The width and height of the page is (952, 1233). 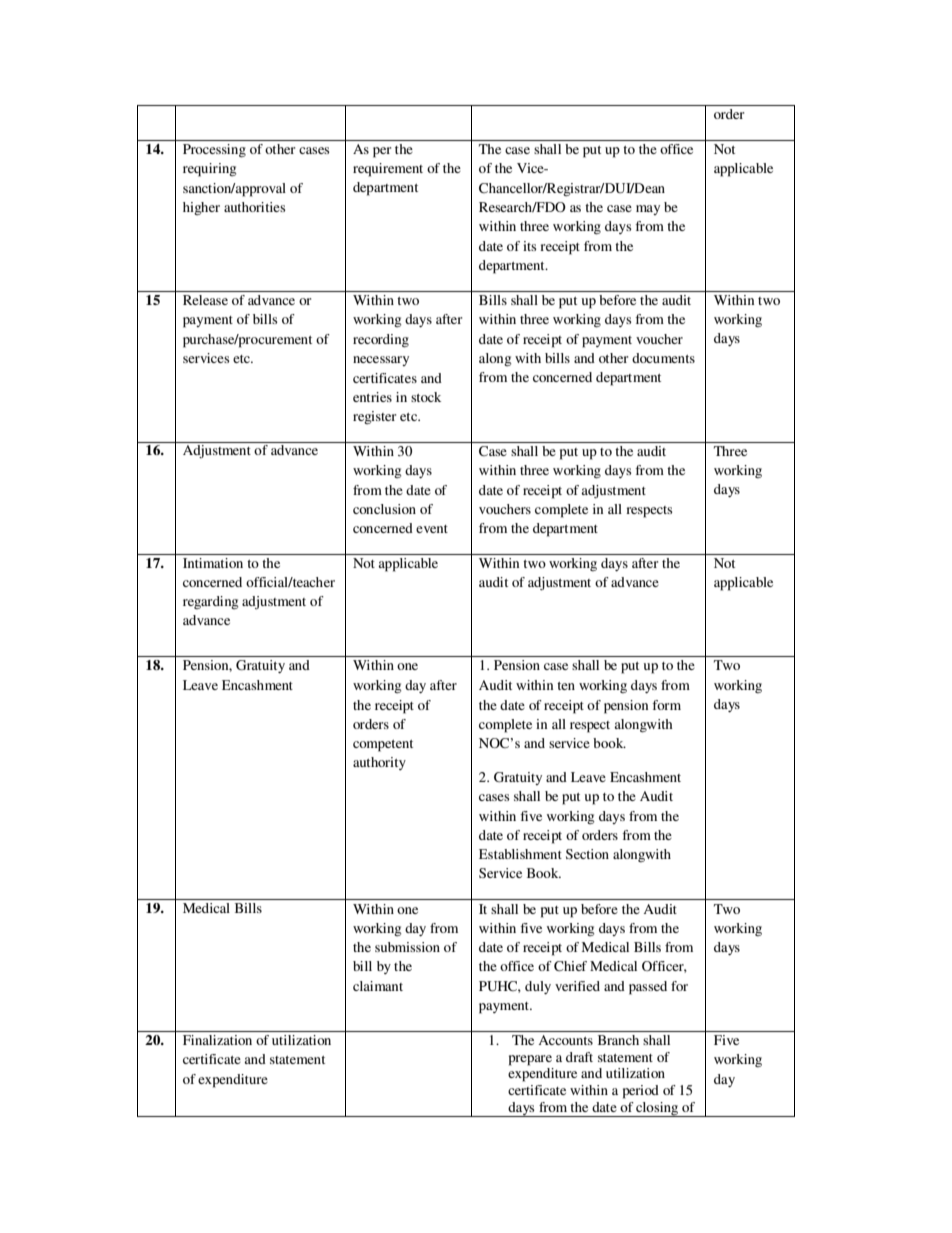 I want to click on regarding, so click(x=210, y=602).
